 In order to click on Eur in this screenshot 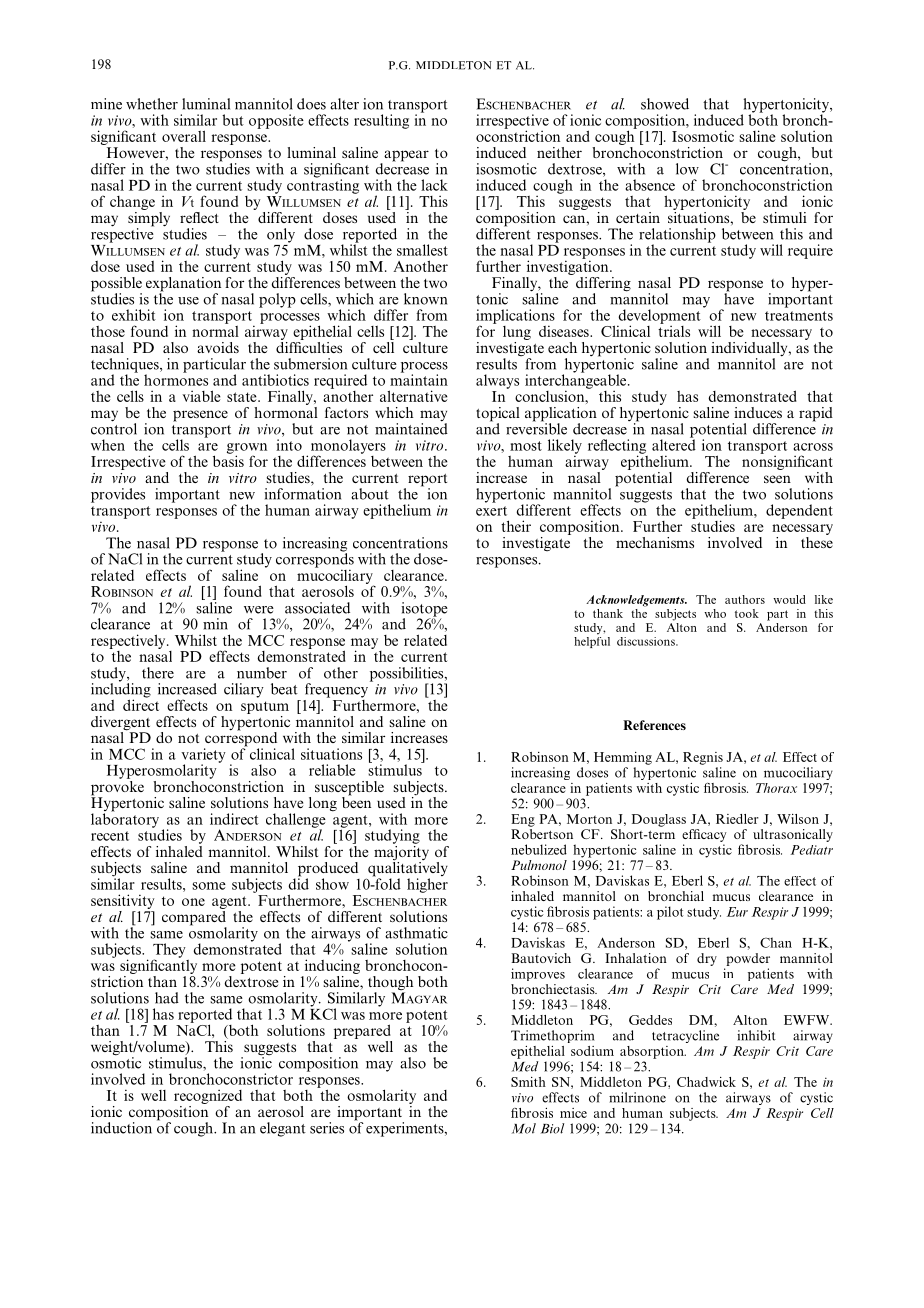, I will do `click(737, 912)`.
